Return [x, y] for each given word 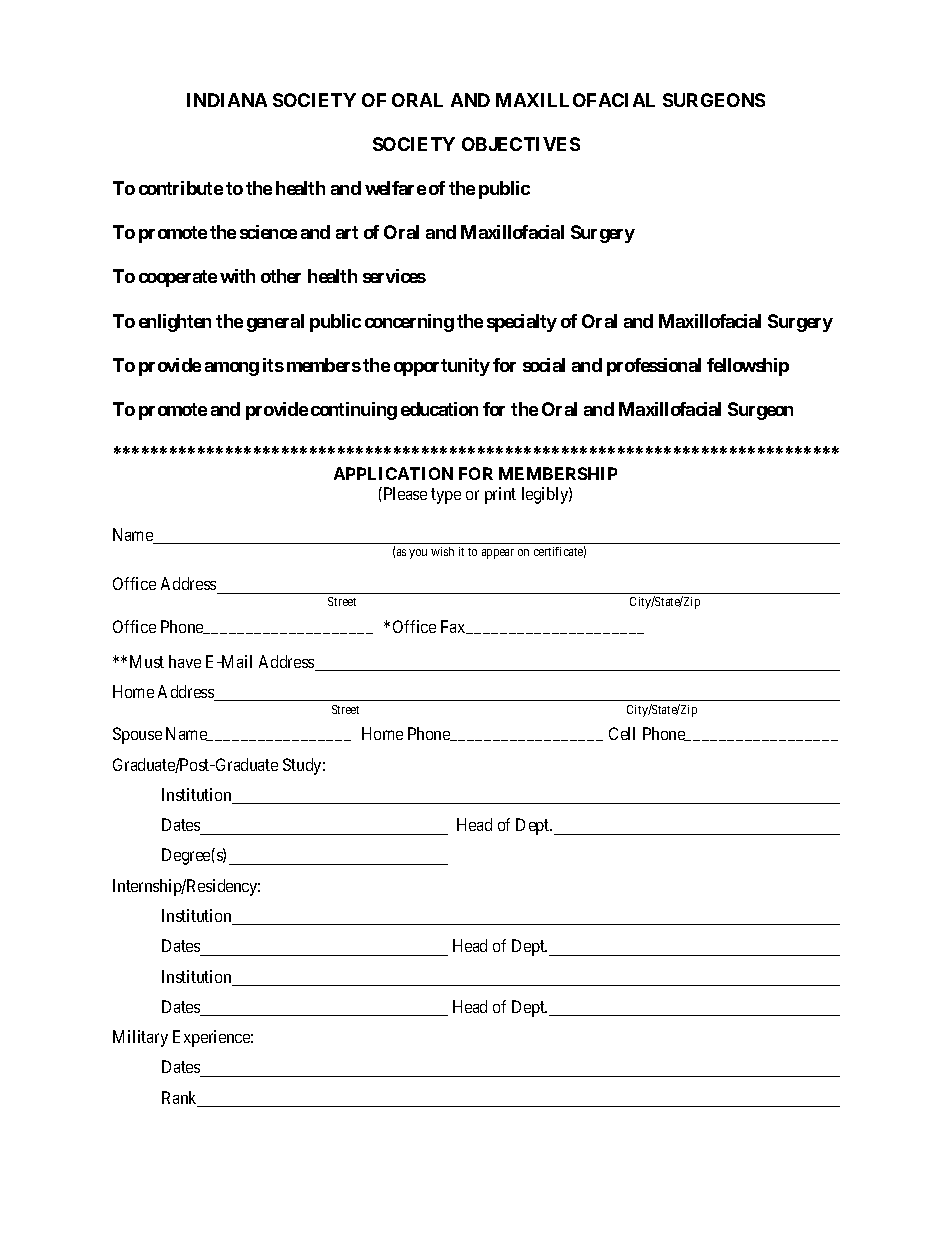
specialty [522, 323]
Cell [622, 733]
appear [498, 554]
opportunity [442, 367]
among [232, 369]
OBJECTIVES [521, 144]
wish [442, 551]
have [185, 661]
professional [654, 367]
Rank [181, 1099]
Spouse [137, 735]
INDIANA [227, 100]
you [418, 554]
